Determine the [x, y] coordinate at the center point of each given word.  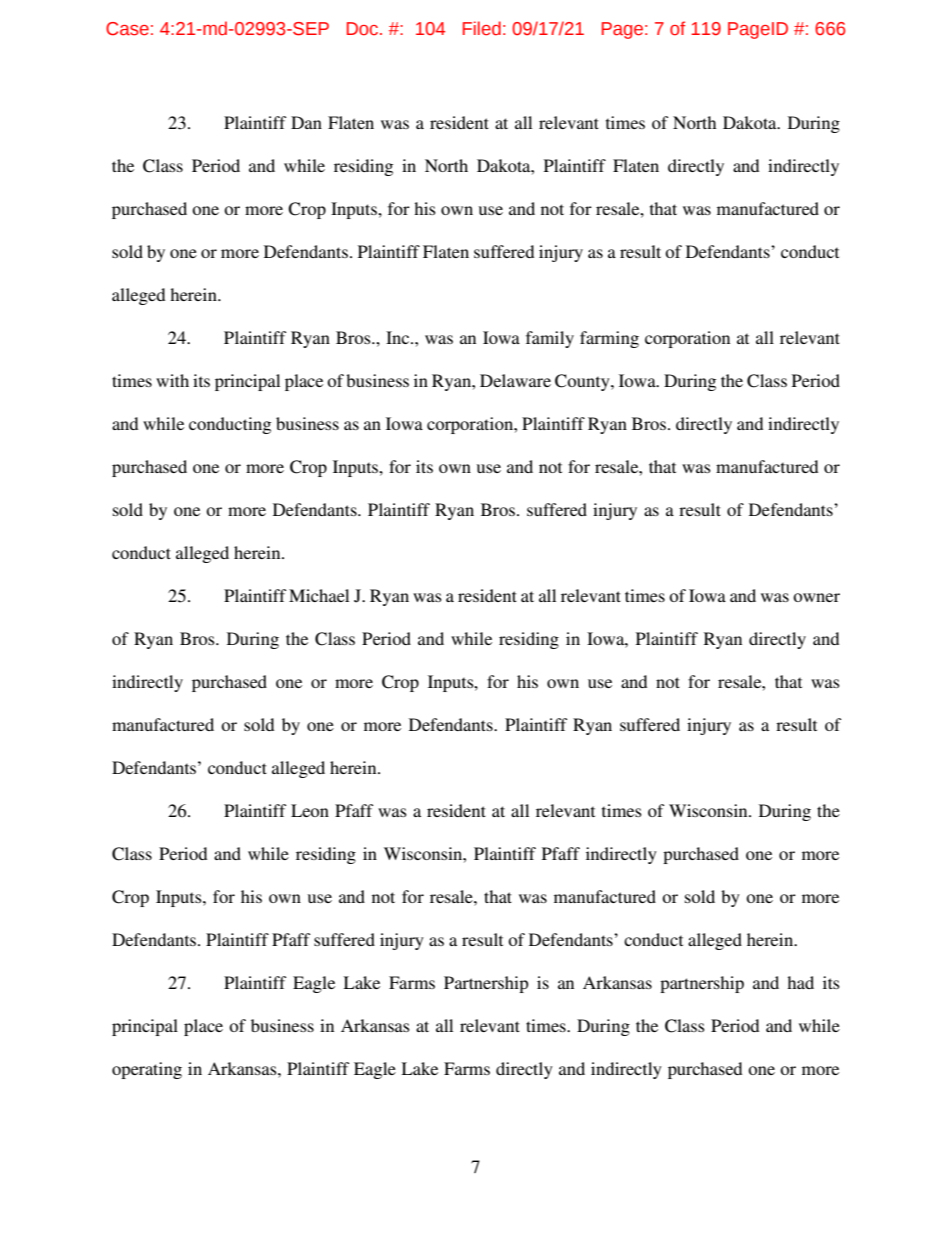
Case [127, 29]
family [550, 339]
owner [816, 597]
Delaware [515, 380]
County [583, 382]
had [800, 982]
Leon [310, 810]
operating [147, 1070]
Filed [482, 28]
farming [609, 339]
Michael [319, 595]
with [172, 380]
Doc [364, 29]
